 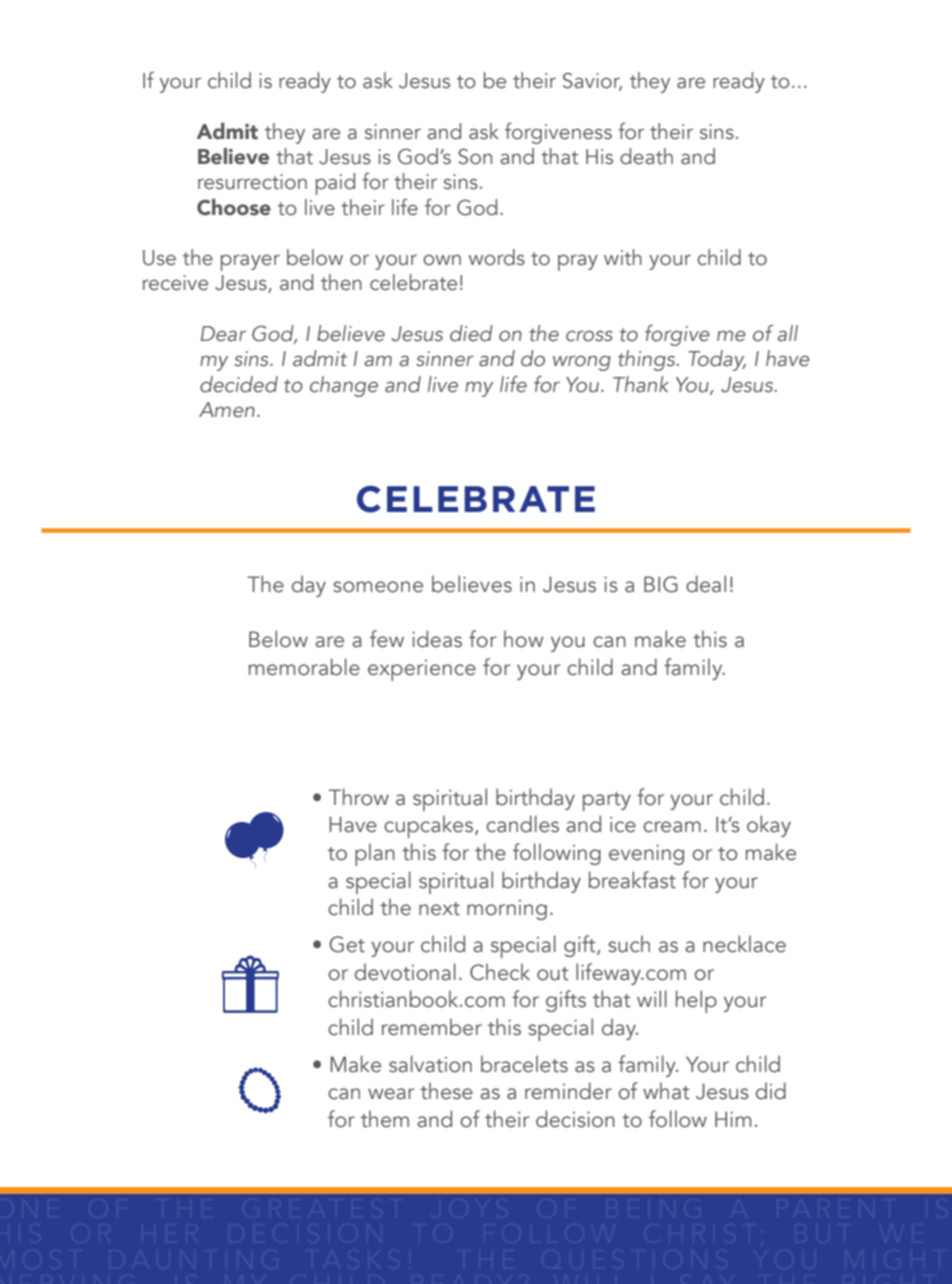 I want to click on Amen, so click(x=227, y=410).
